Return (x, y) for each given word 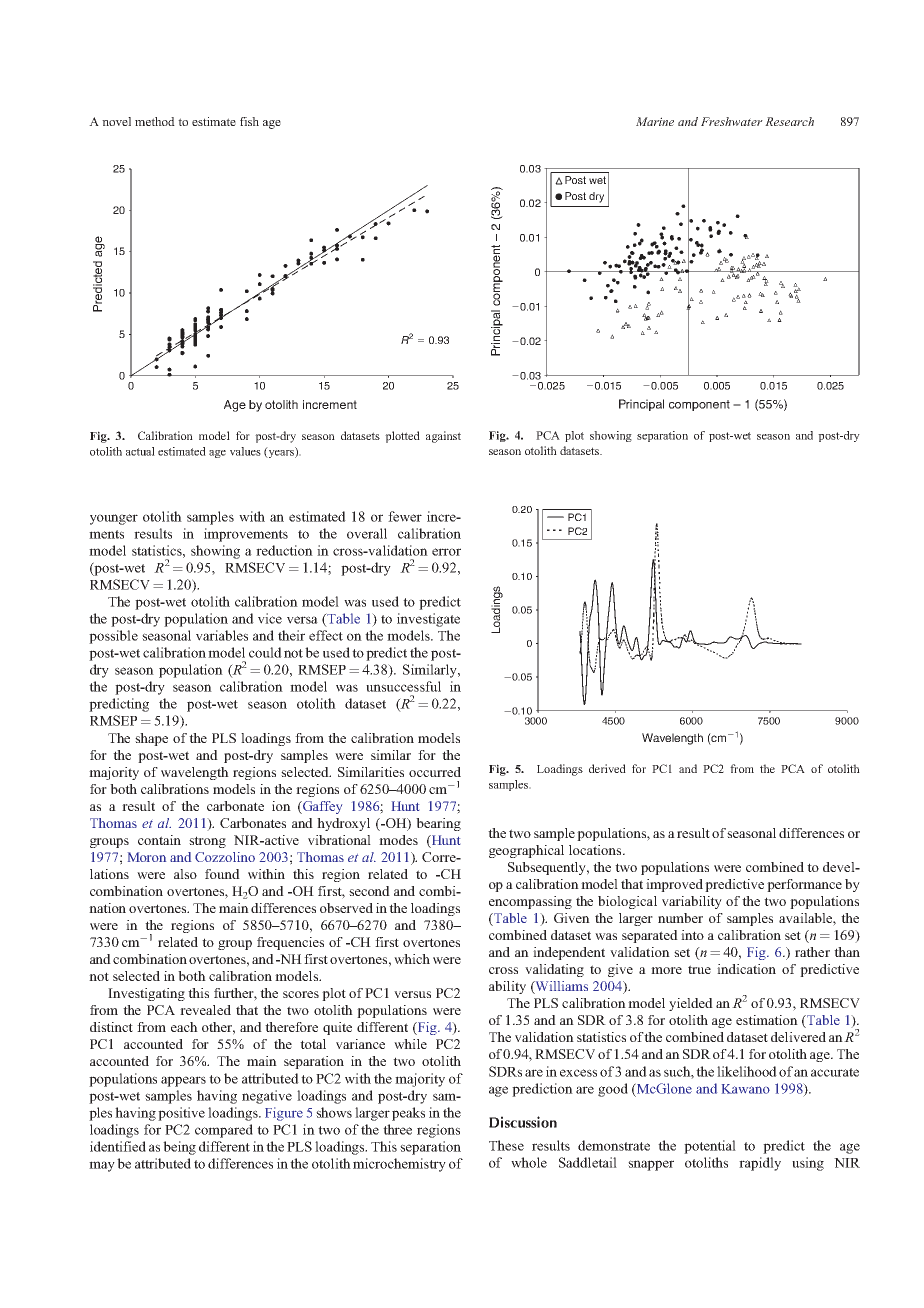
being (179, 1148)
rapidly (760, 1164)
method (155, 121)
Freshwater (732, 121)
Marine (655, 121)
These (506, 1145)
